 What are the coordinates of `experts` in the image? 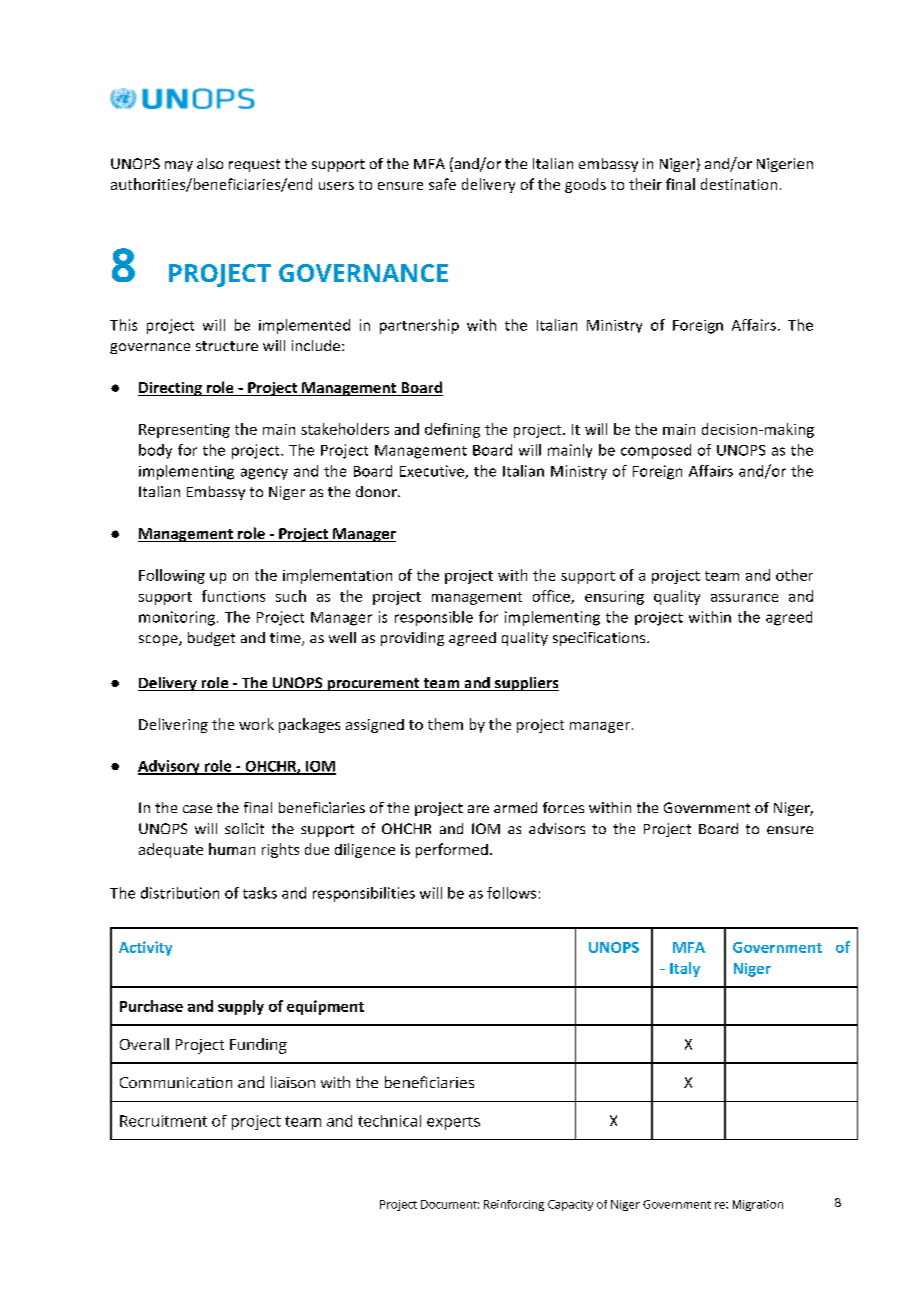 It's located at (453, 1123).
